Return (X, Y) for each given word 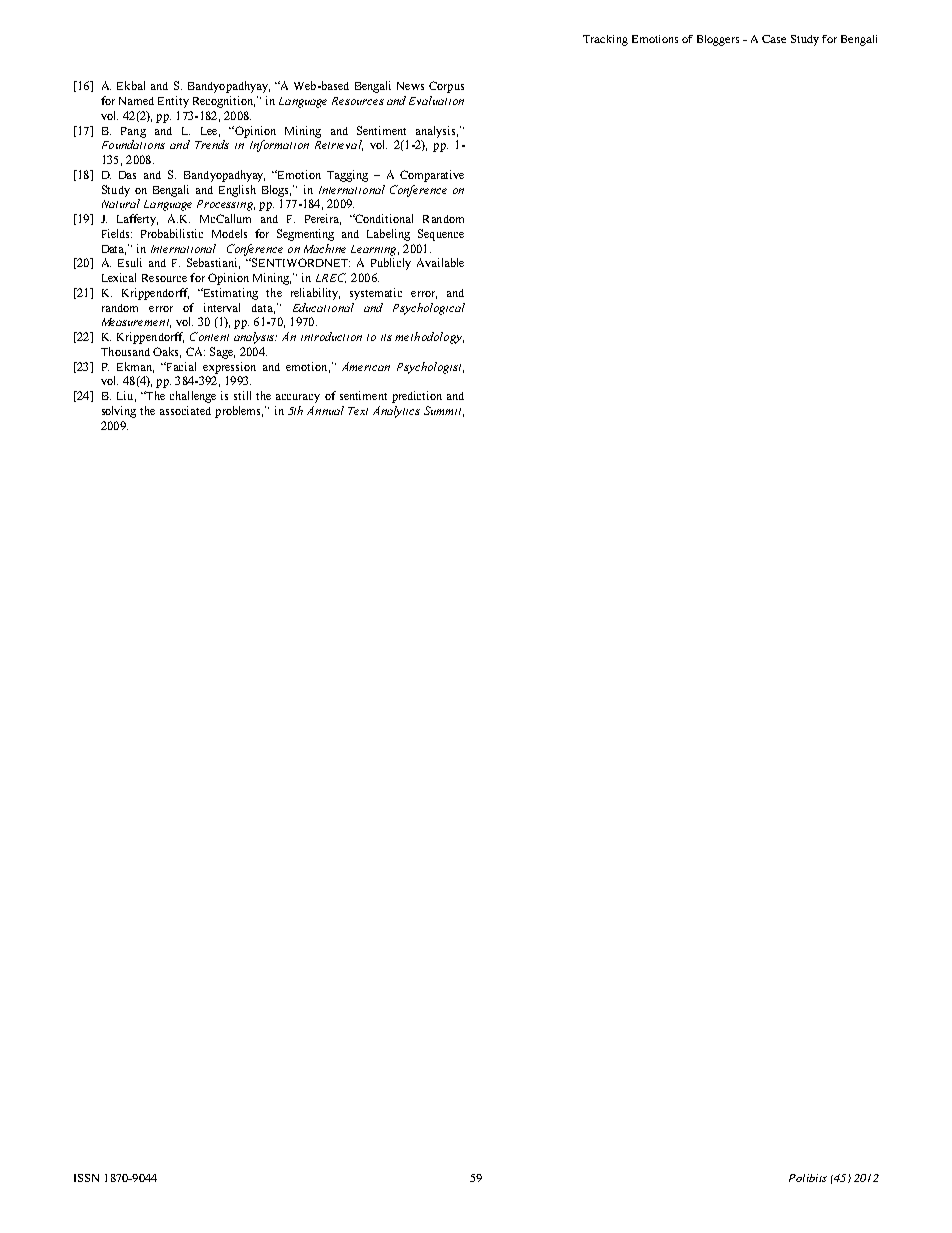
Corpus (446, 87)
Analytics (396, 412)
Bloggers (718, 40)
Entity (173, 102)
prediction (417, 397)
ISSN (86, 1178)
